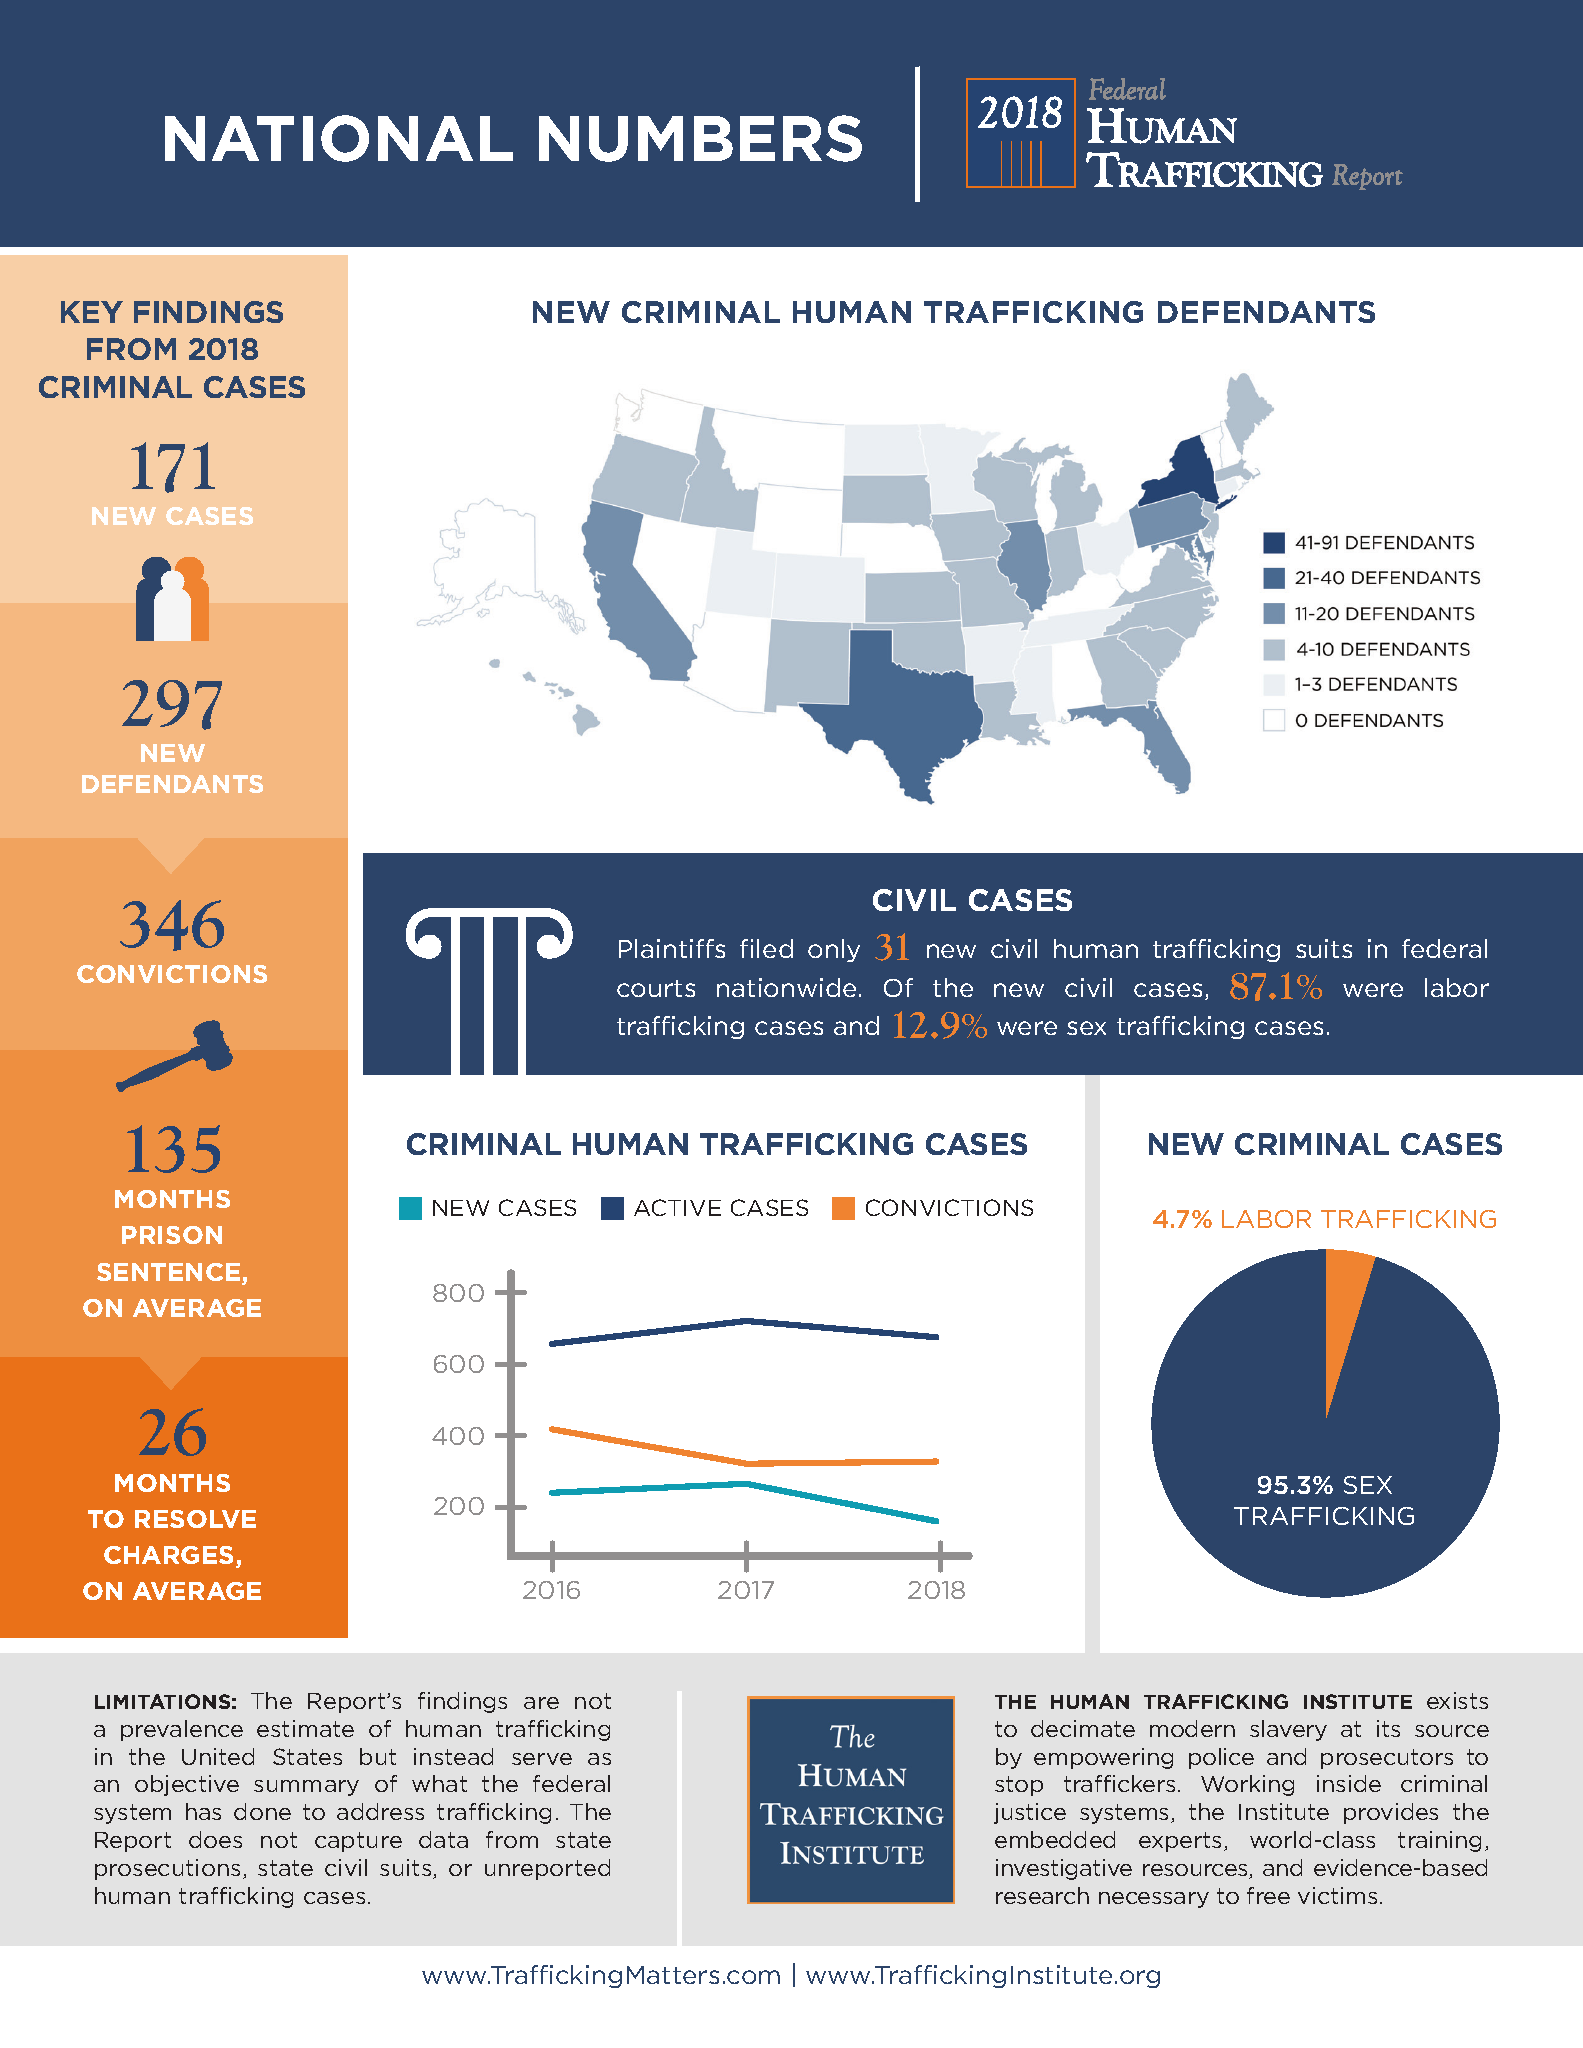 This document has height=2048, width=1583. What do you see at coordinates (834, 950) in the document?
I see `only` at bounding box center [834, 950].
